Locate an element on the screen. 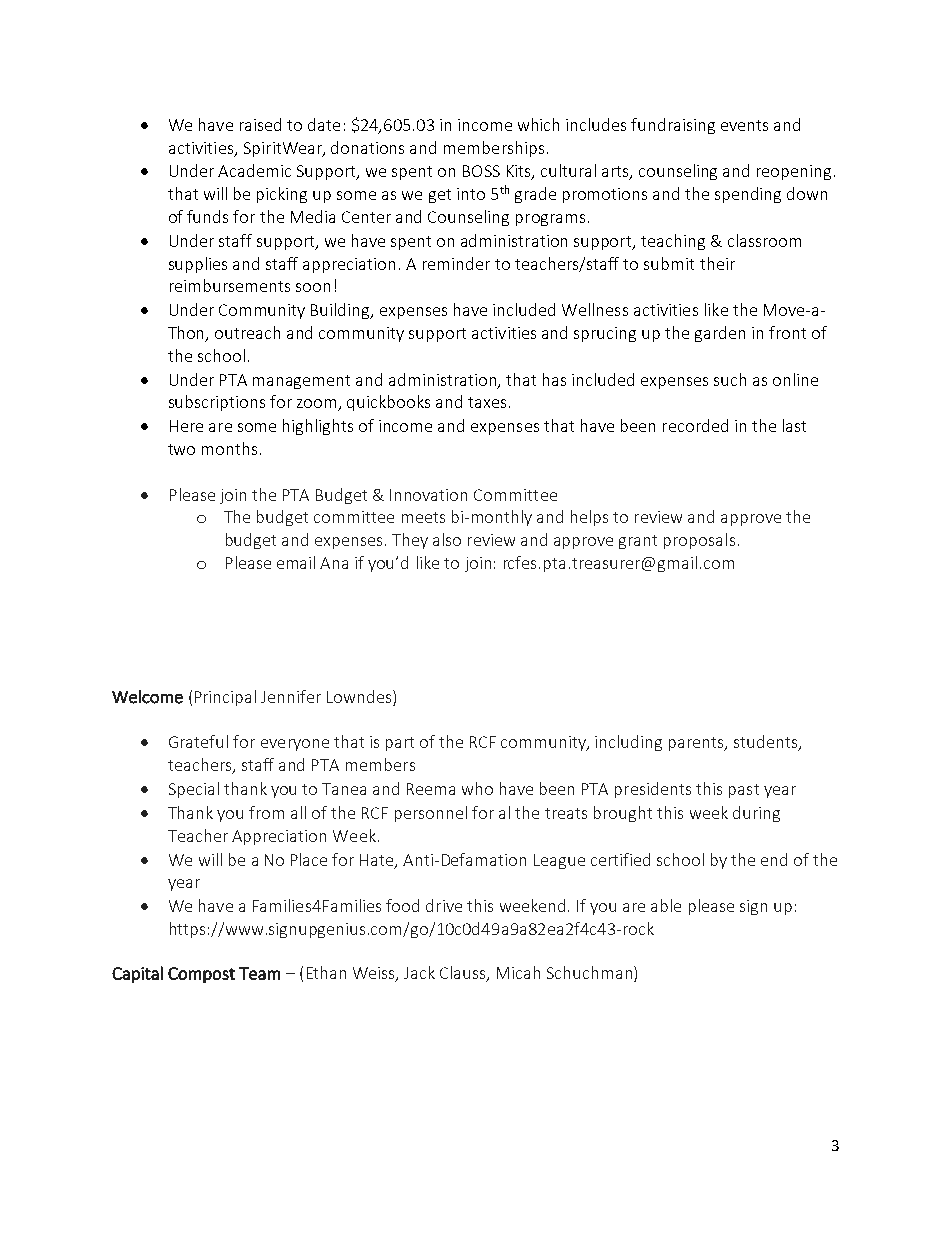  Compost is located at coordinates (201, 975).
